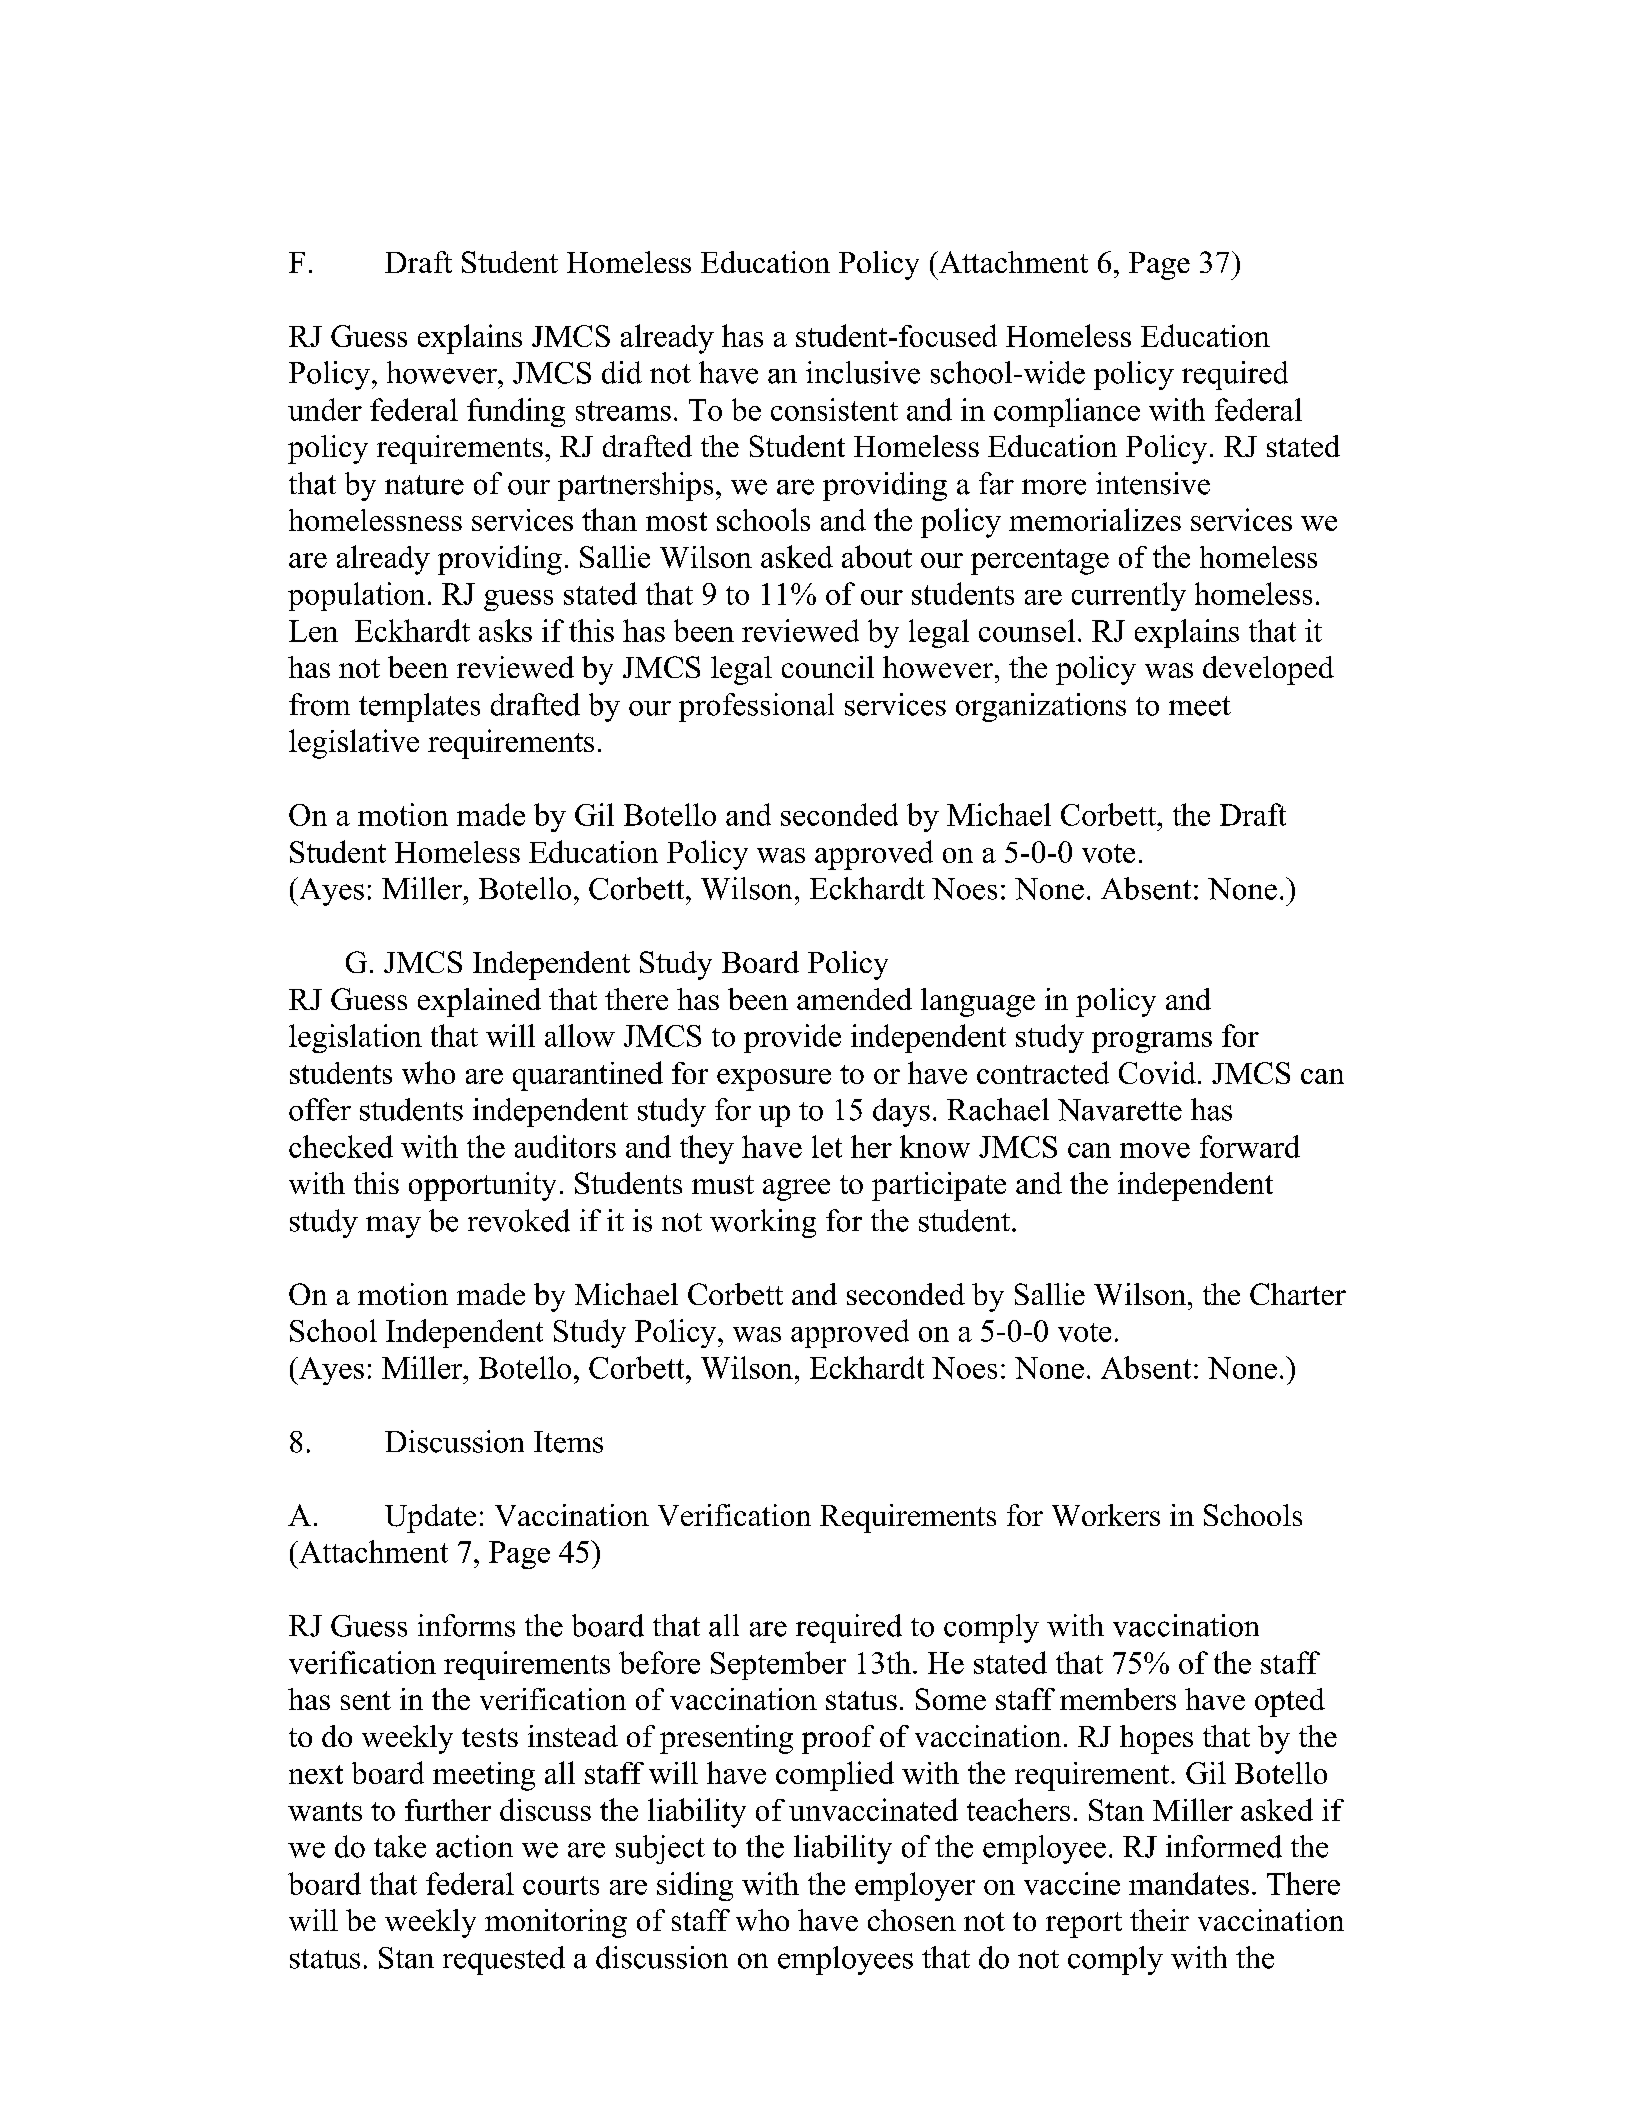 This screenshot has height=2115, width=1634. I want to click on nature, so click(424, 485).
